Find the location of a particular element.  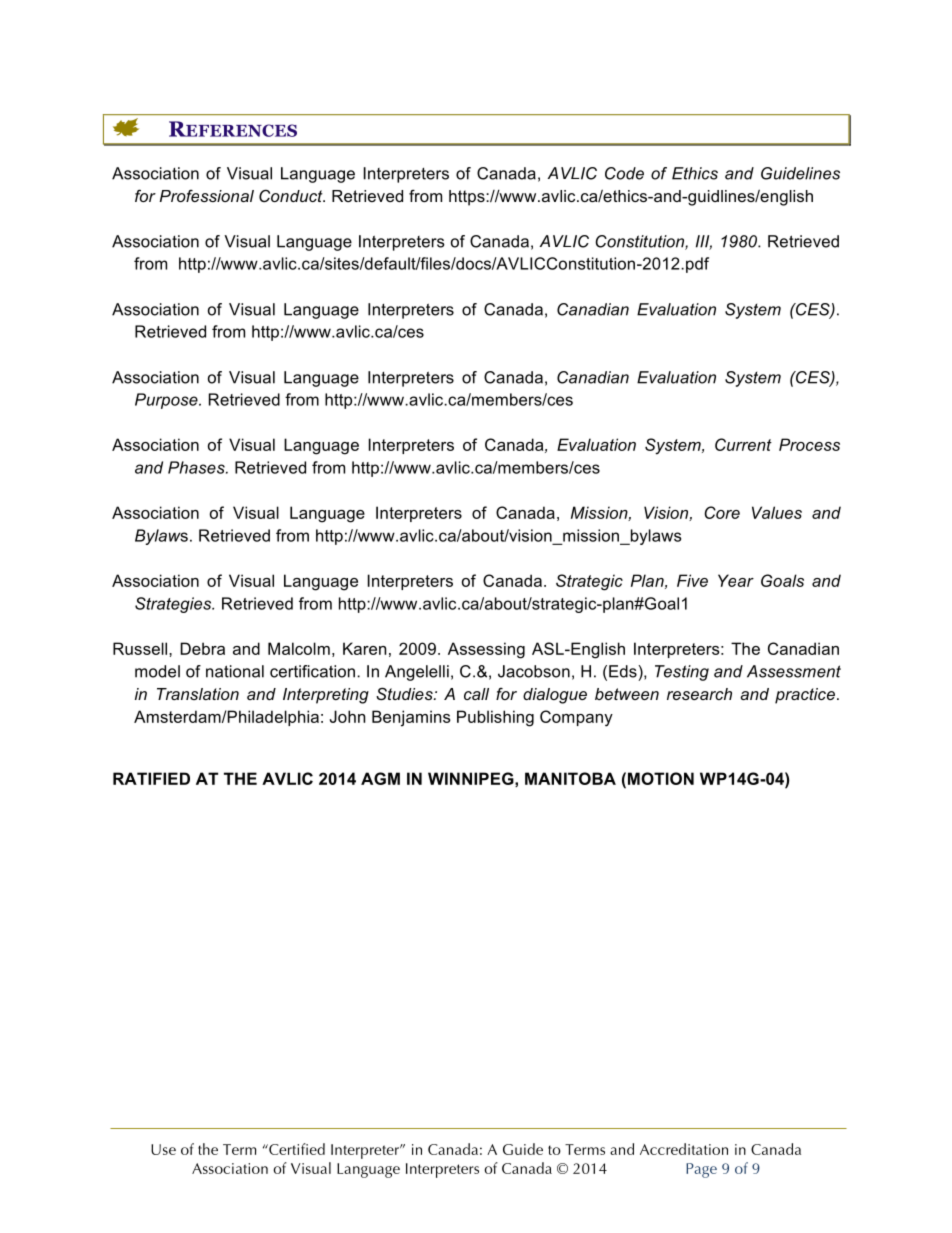

Code is located at coordinates (624, 173).
